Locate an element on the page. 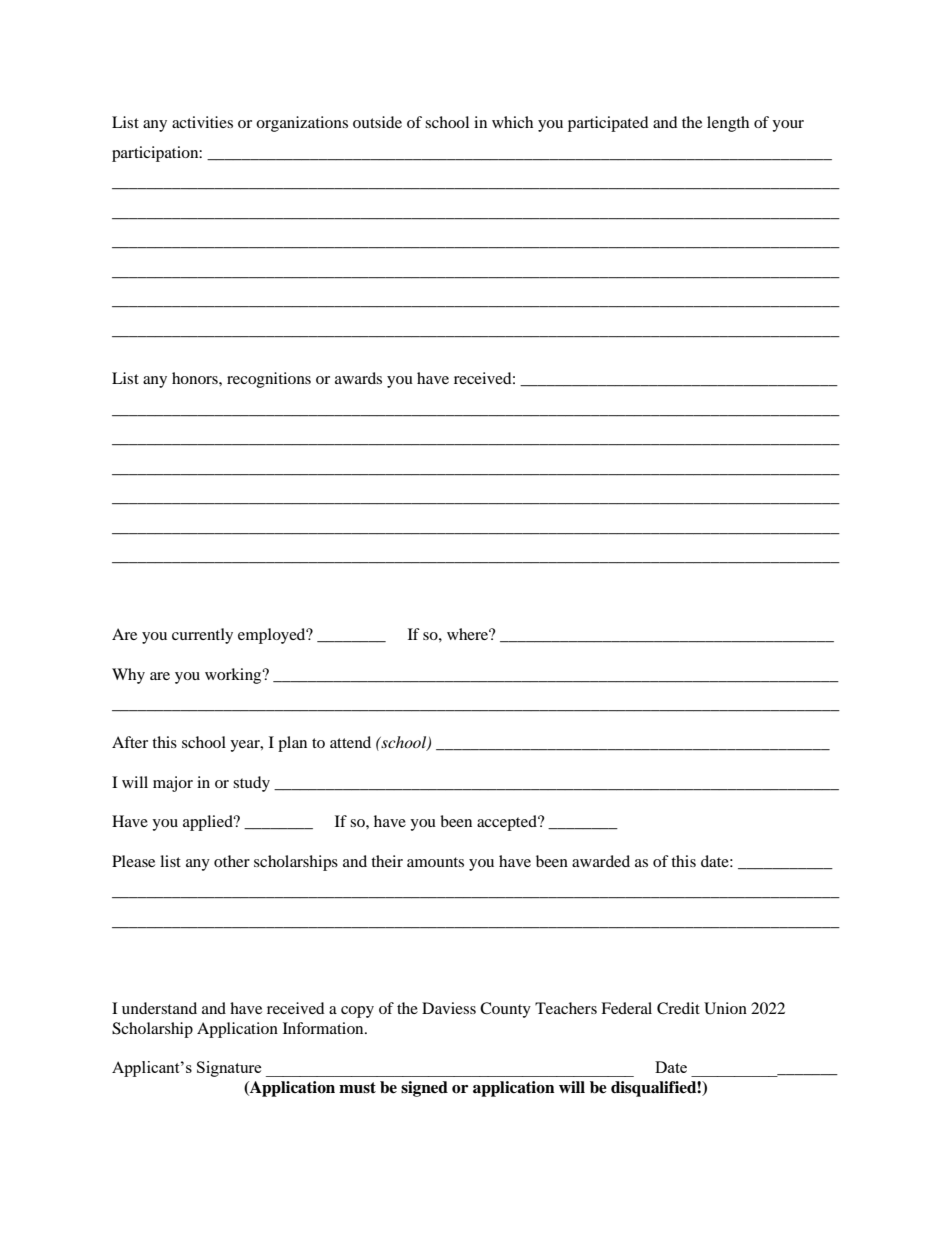 The width and height of the image is (952, 1233). currently is located at coordinates (202, 636).
